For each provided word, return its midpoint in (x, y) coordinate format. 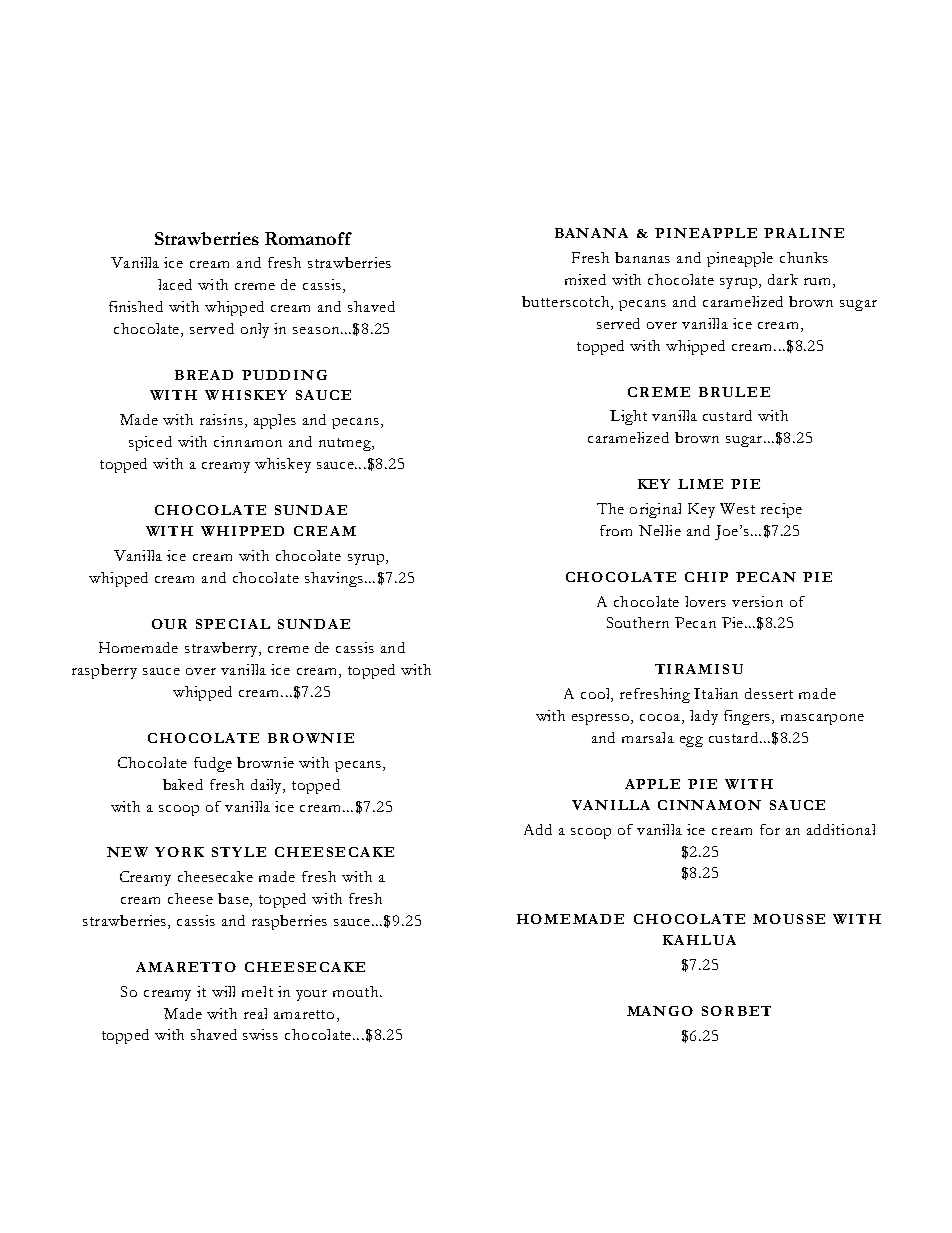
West (737, 508)
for (770, 829)
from (616, 530)
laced (175, 284)
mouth (357, 991)
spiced (150, 443)
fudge (213, 764)
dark (783, 279)
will (223, 991)
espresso (602, 719)
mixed (585, 279)
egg (691, 741)
